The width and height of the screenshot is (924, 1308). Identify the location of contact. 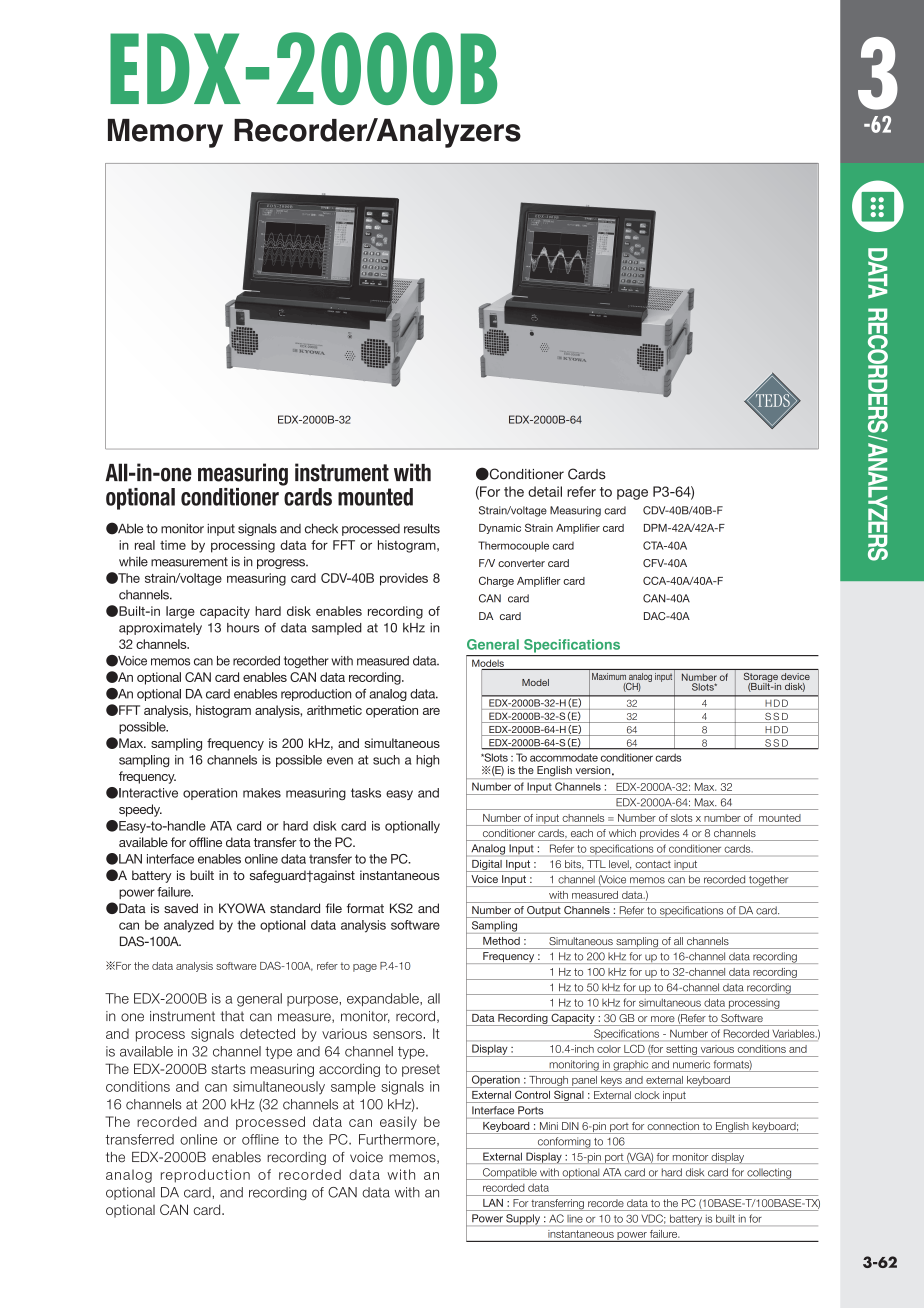
(653, 864).
